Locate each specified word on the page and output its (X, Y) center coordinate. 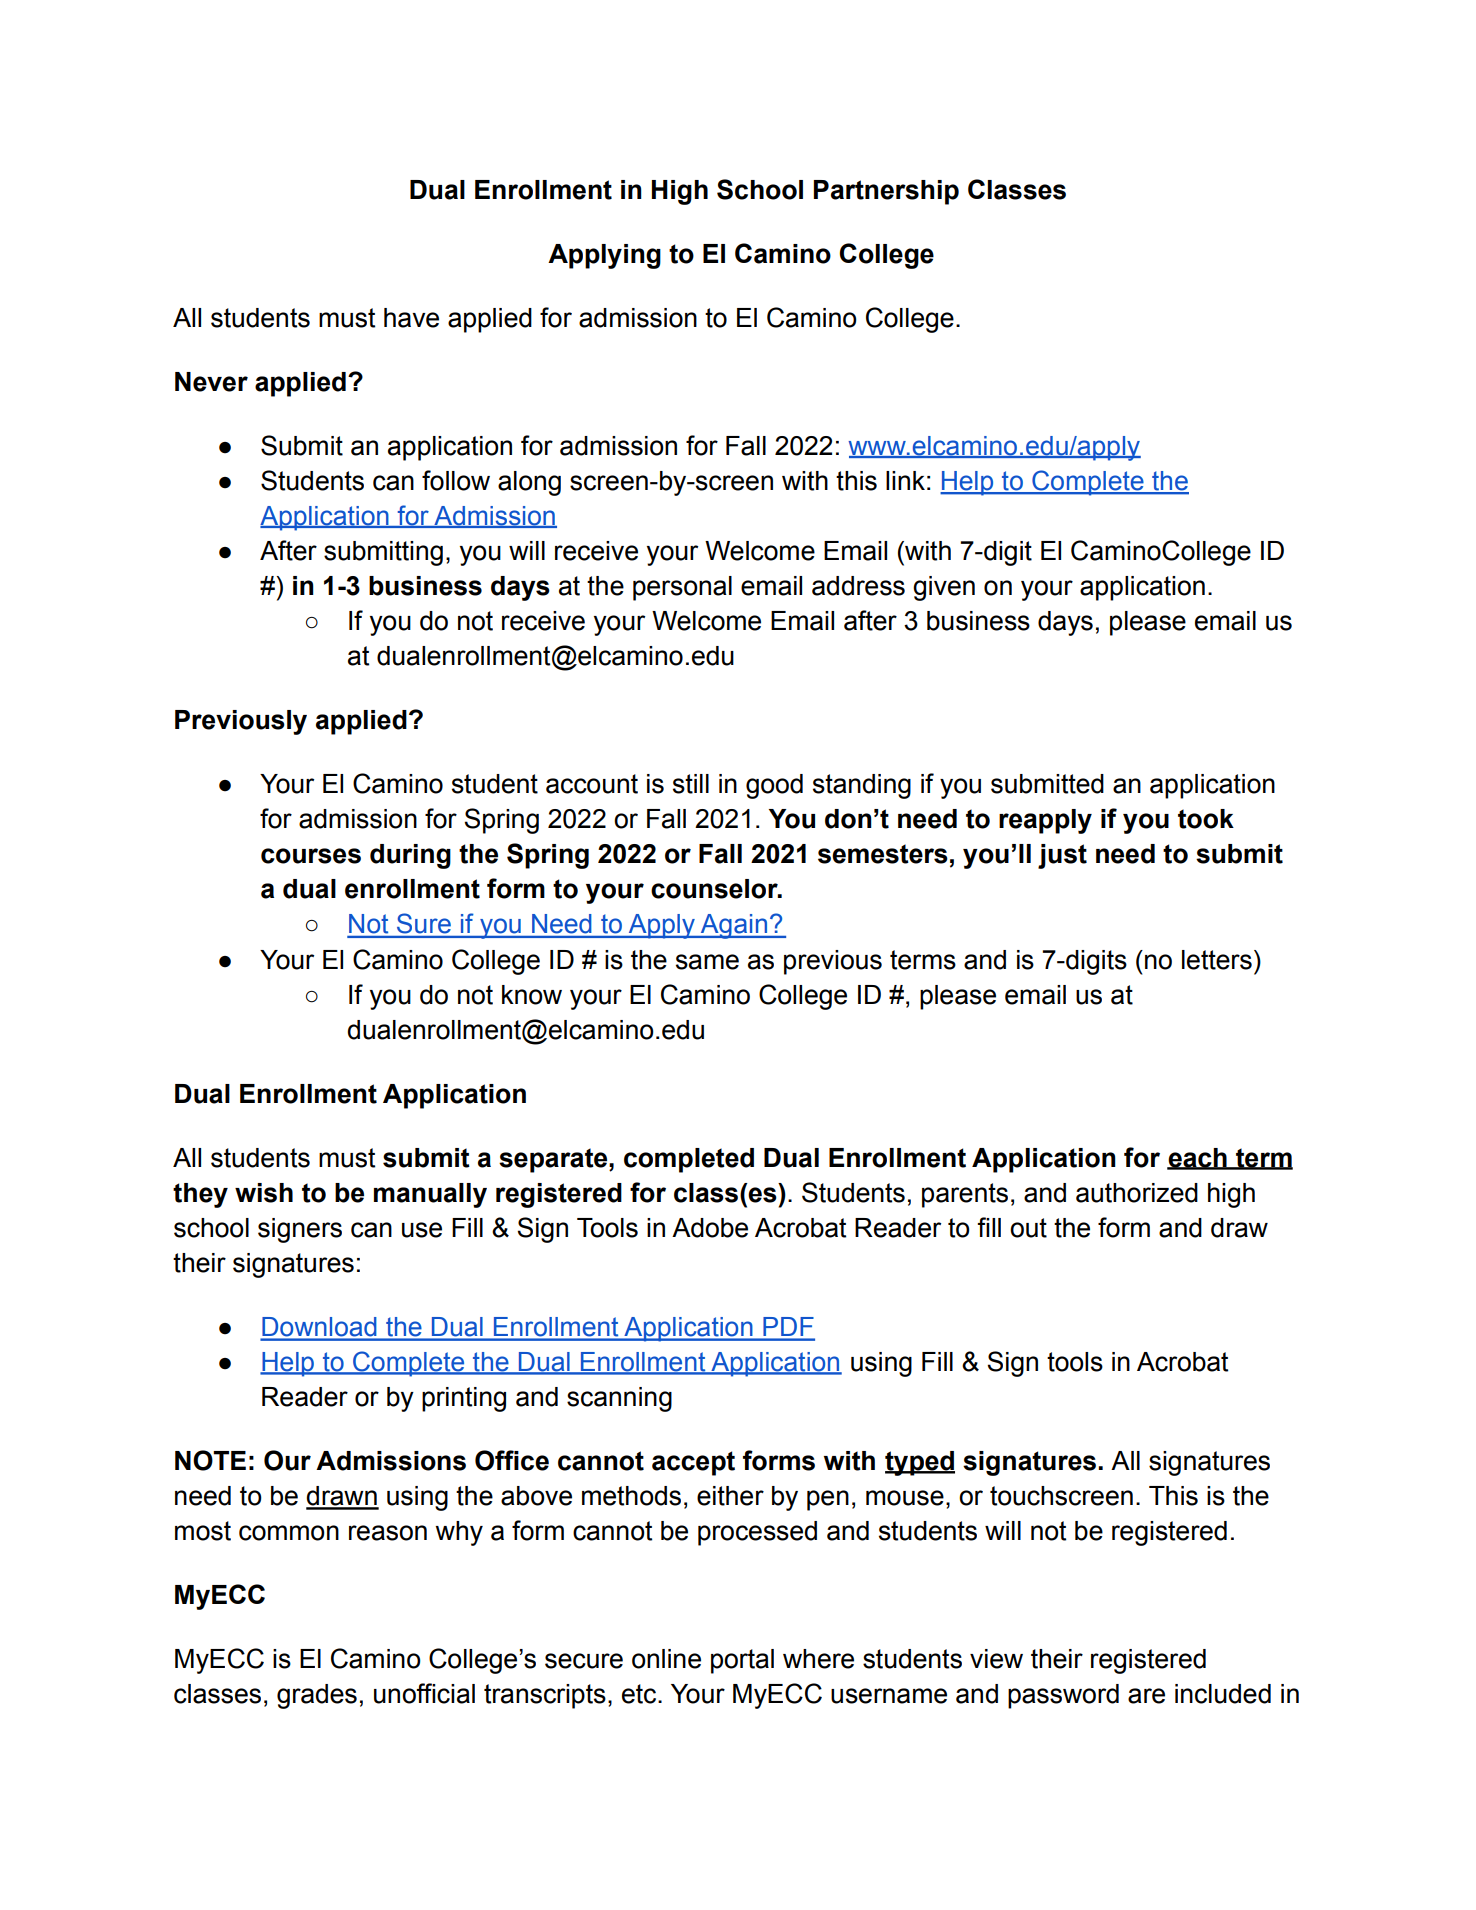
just (1062, 856)
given (944, 588)
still (691, 784)
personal (682, 588)
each (1198, 1158)
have (411, 318)
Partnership (886, 192)
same (707, 962)
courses (311, 856)
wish (264, 1193)
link (905, 480)
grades (317, 1696)
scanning (619, 1399)
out (1028, 1228)
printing (464, 1399)
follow (456, 480)
